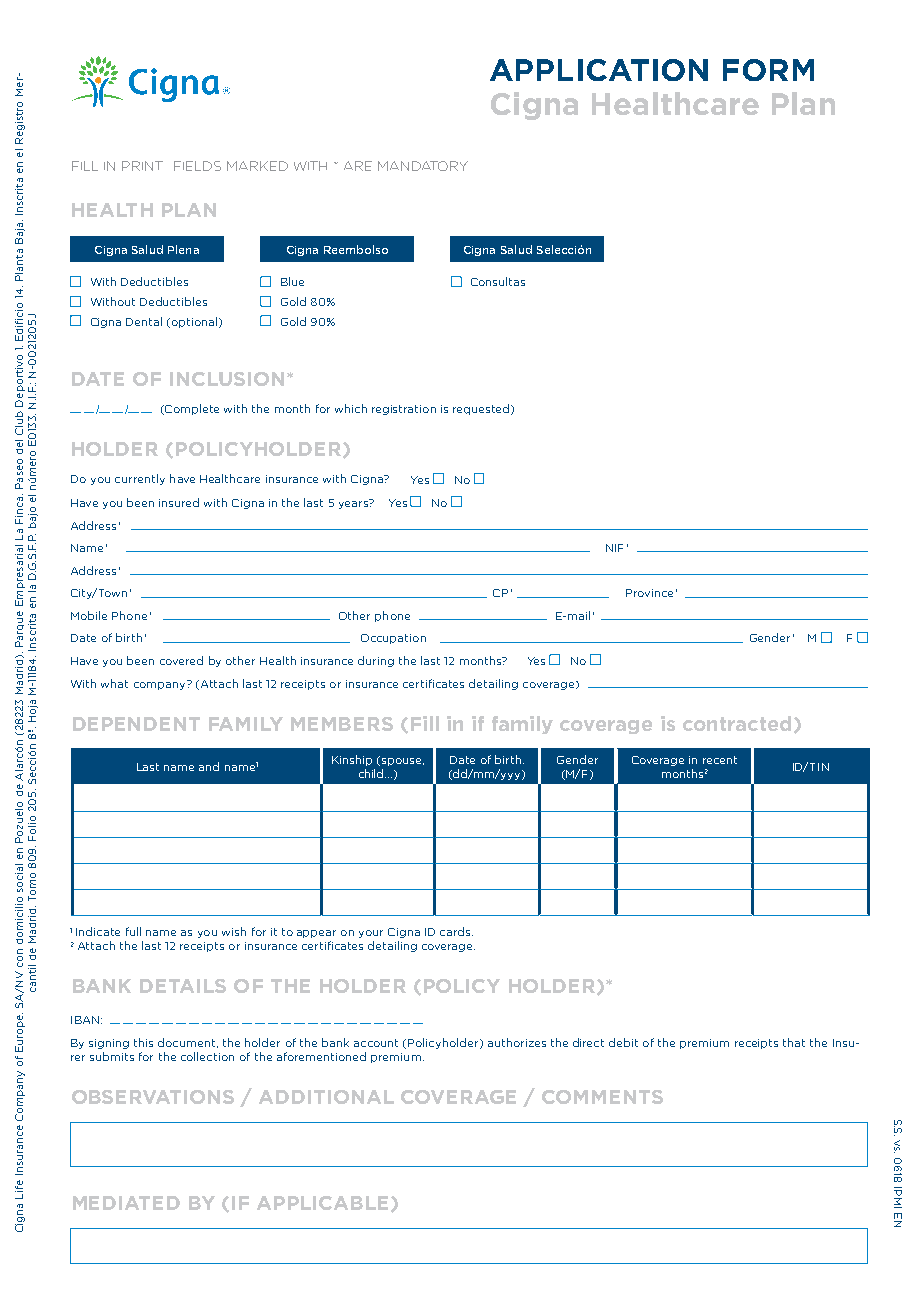 Image resolution: width=924 pixels, height=1308 pixels. I want to click on APPLICABLE, so click(322, 1203).
